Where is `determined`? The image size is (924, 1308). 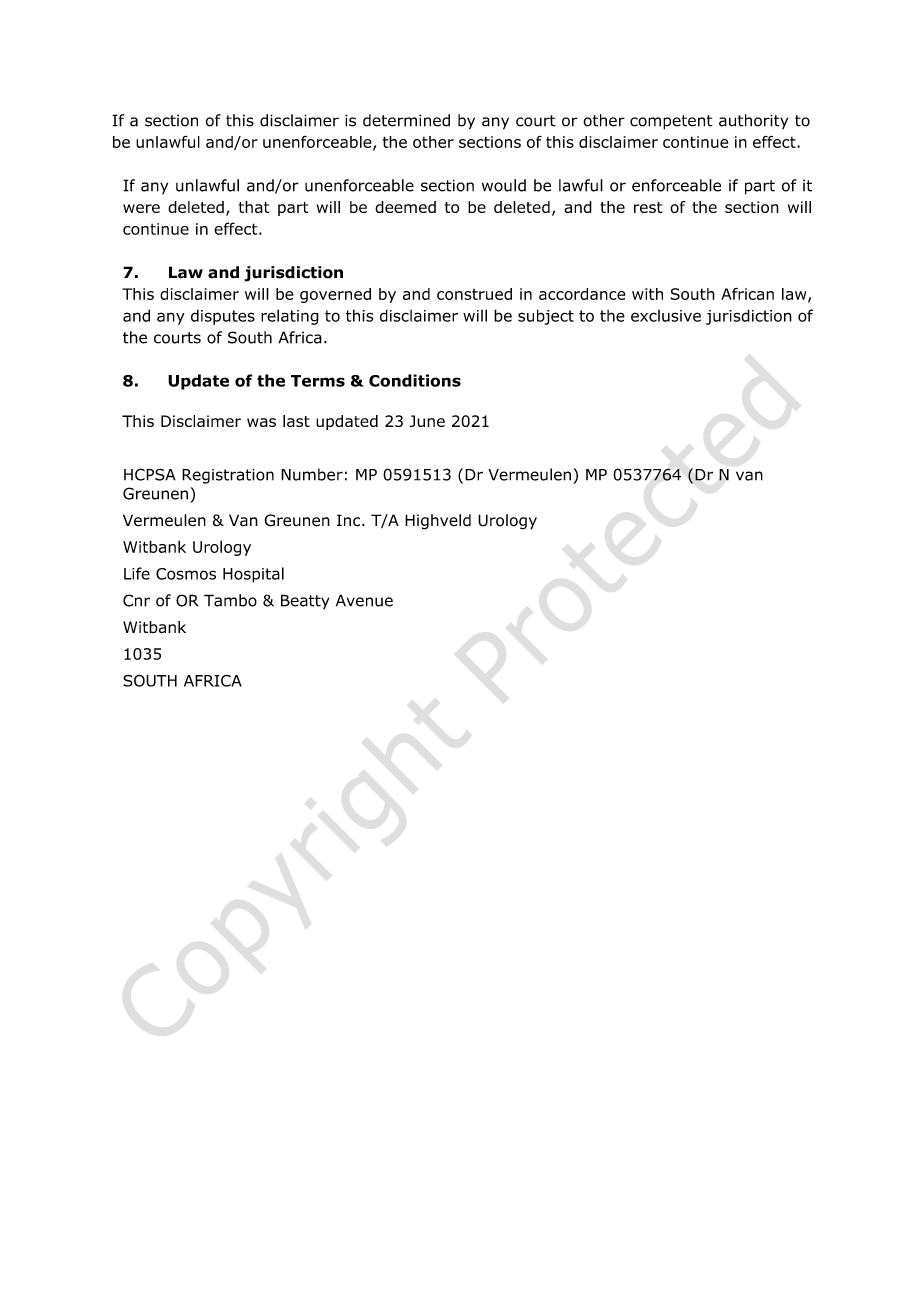 determined is located at coordinates (406, 120).
